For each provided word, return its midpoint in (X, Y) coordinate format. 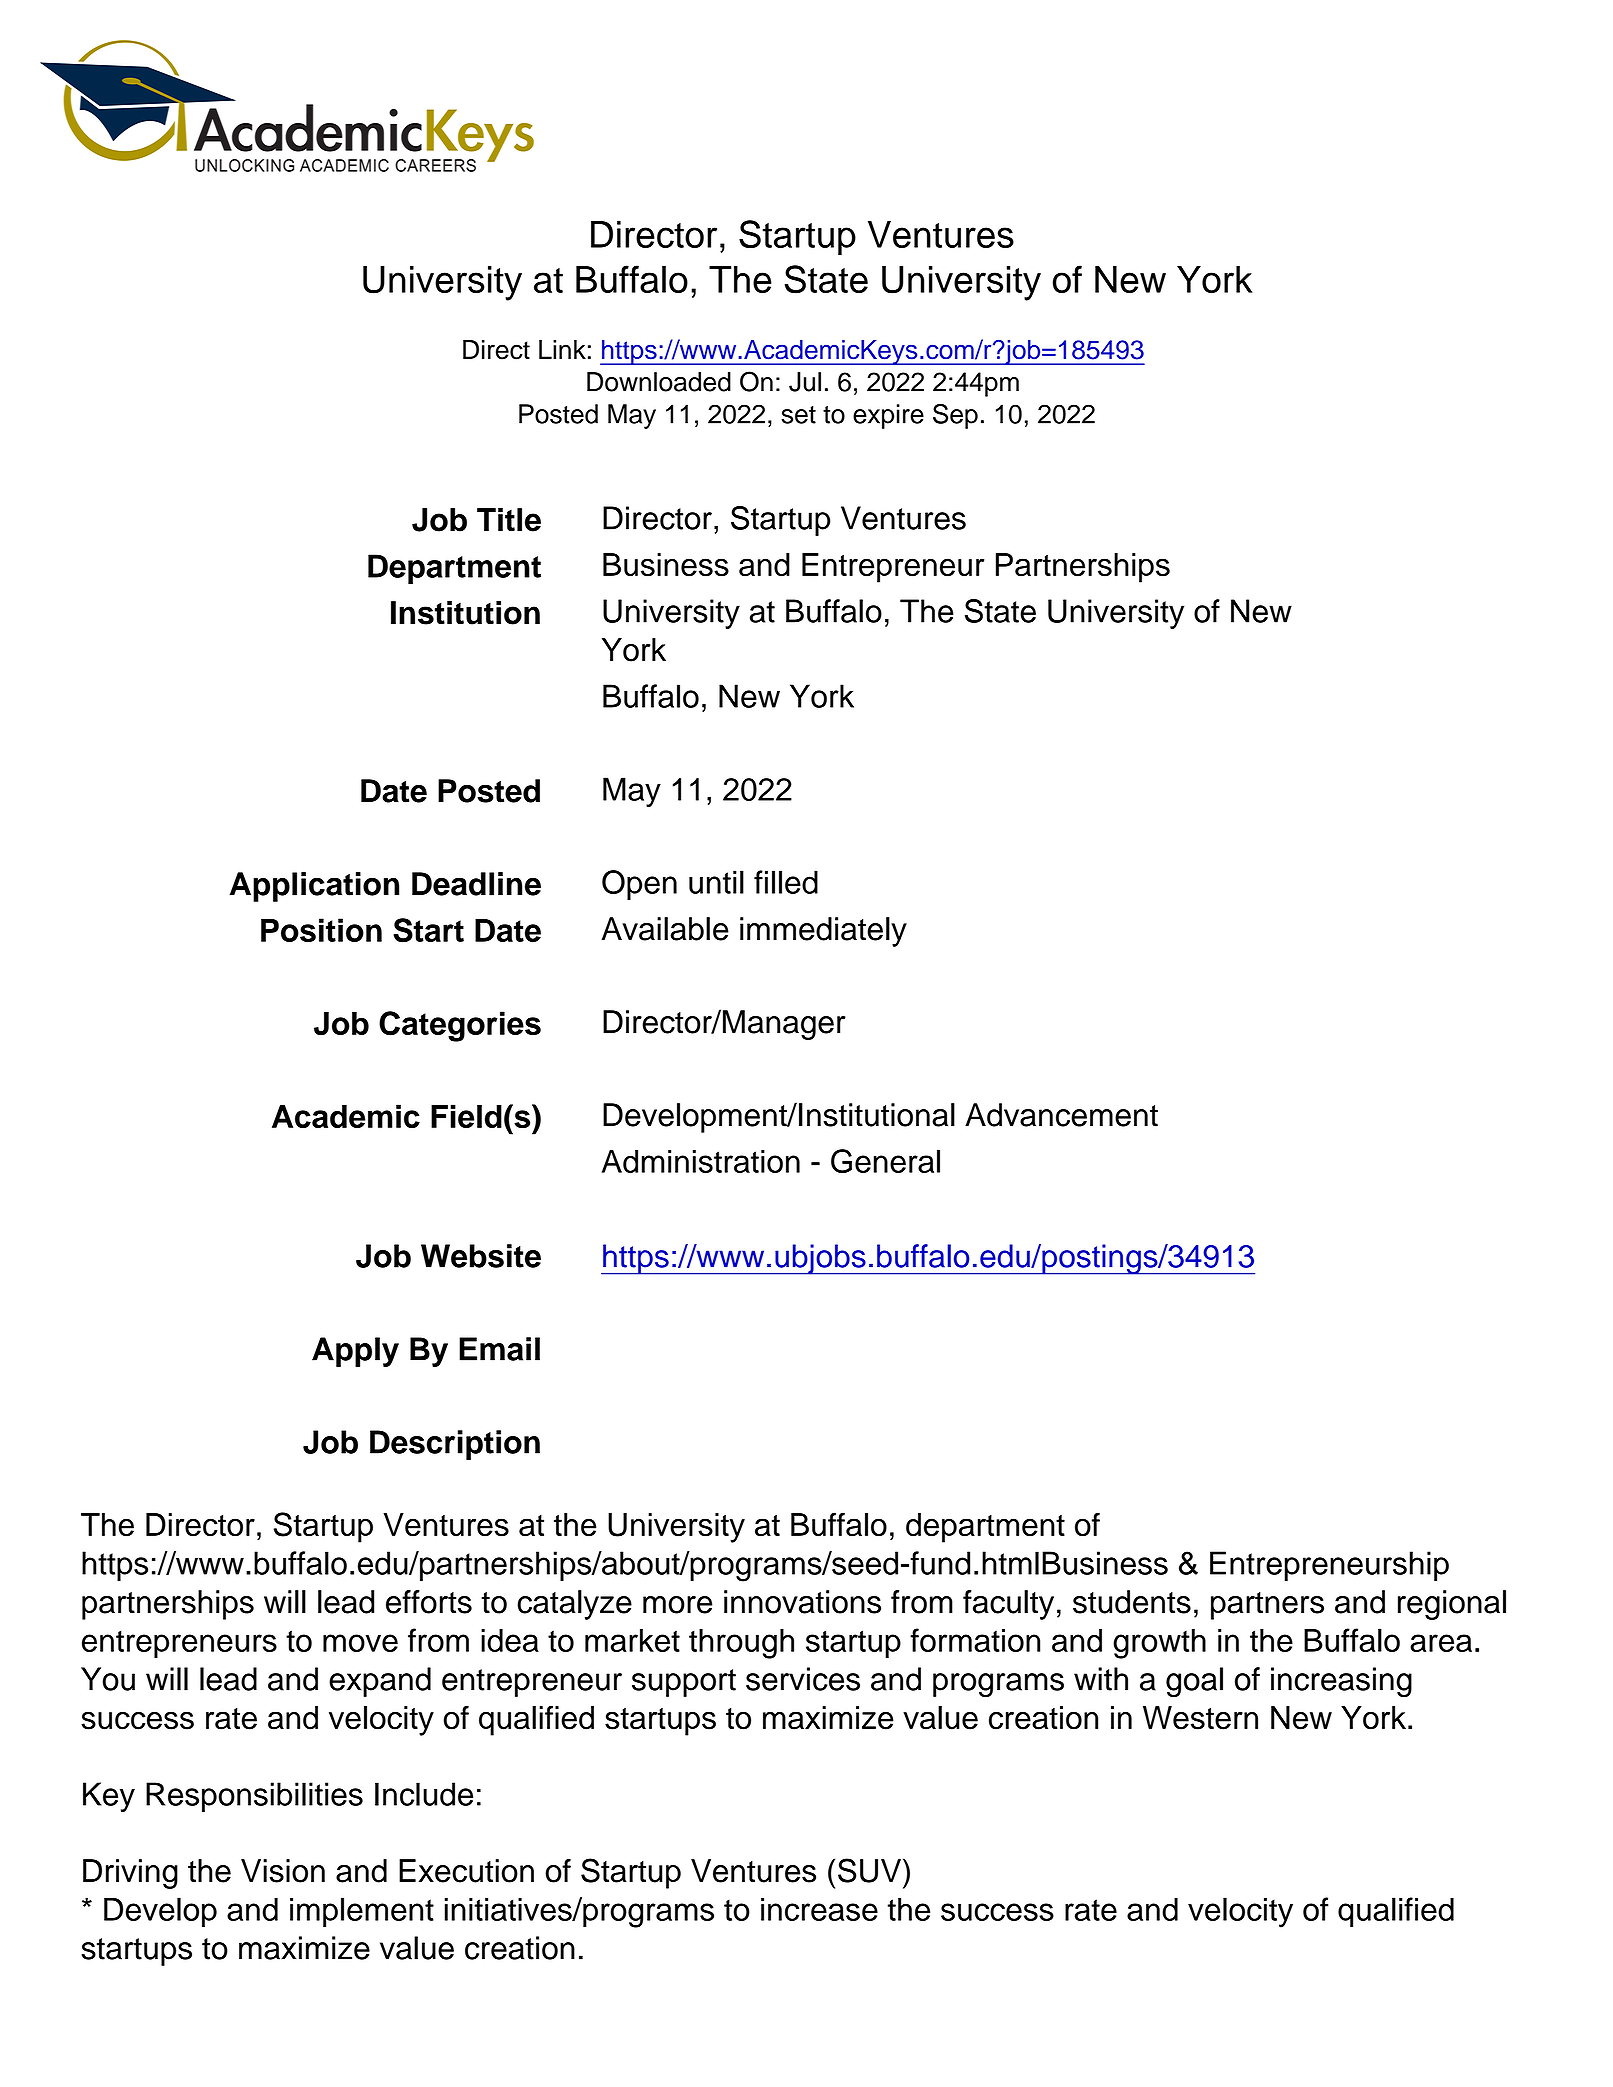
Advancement (1061, 1115)
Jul (805, 382)
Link (562, 349)
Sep (955, 416)
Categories (460, 1026)
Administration (701, 1161)
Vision (283, 1871)
